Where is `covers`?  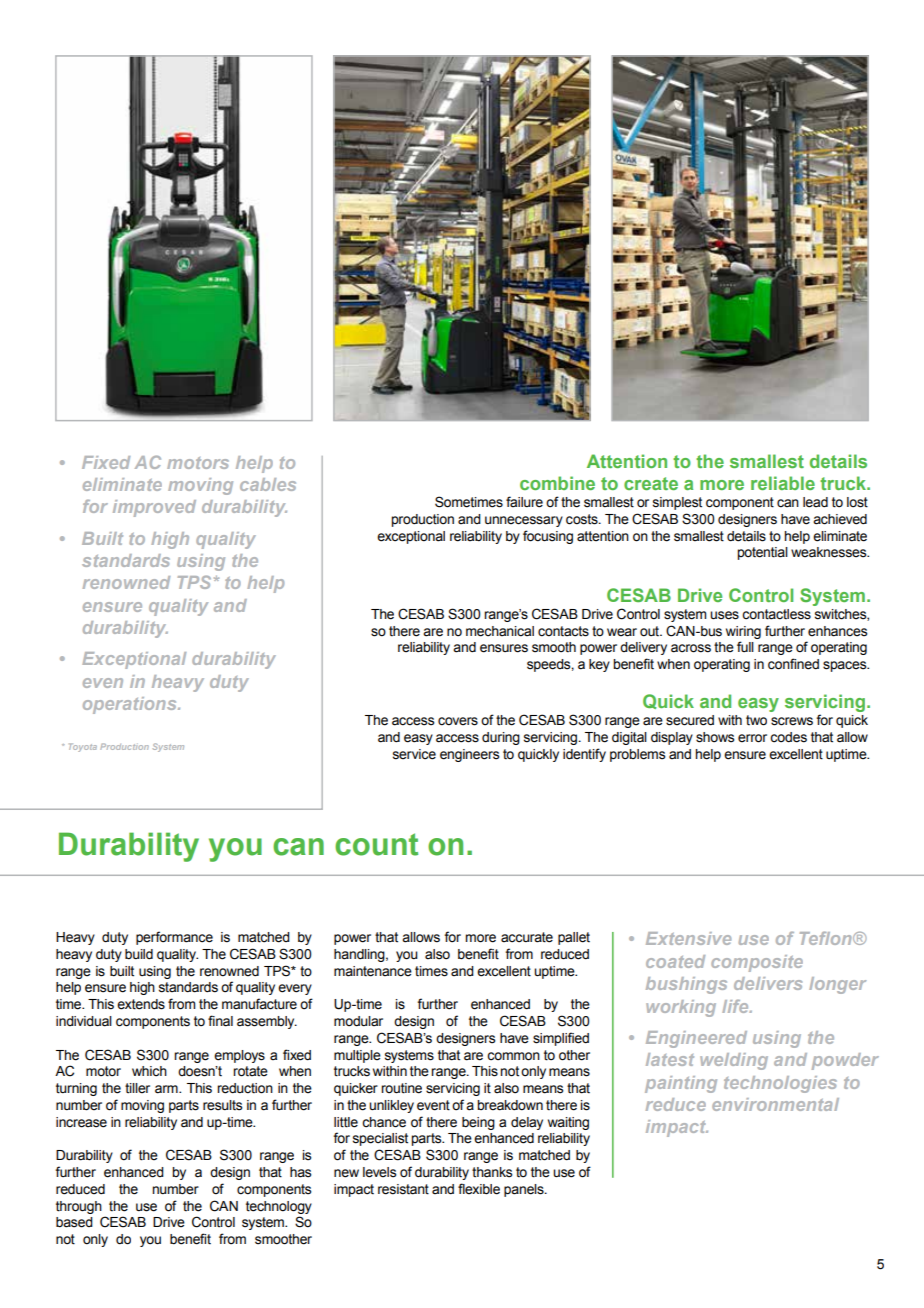 covers is located at coordinates (458, 721).
